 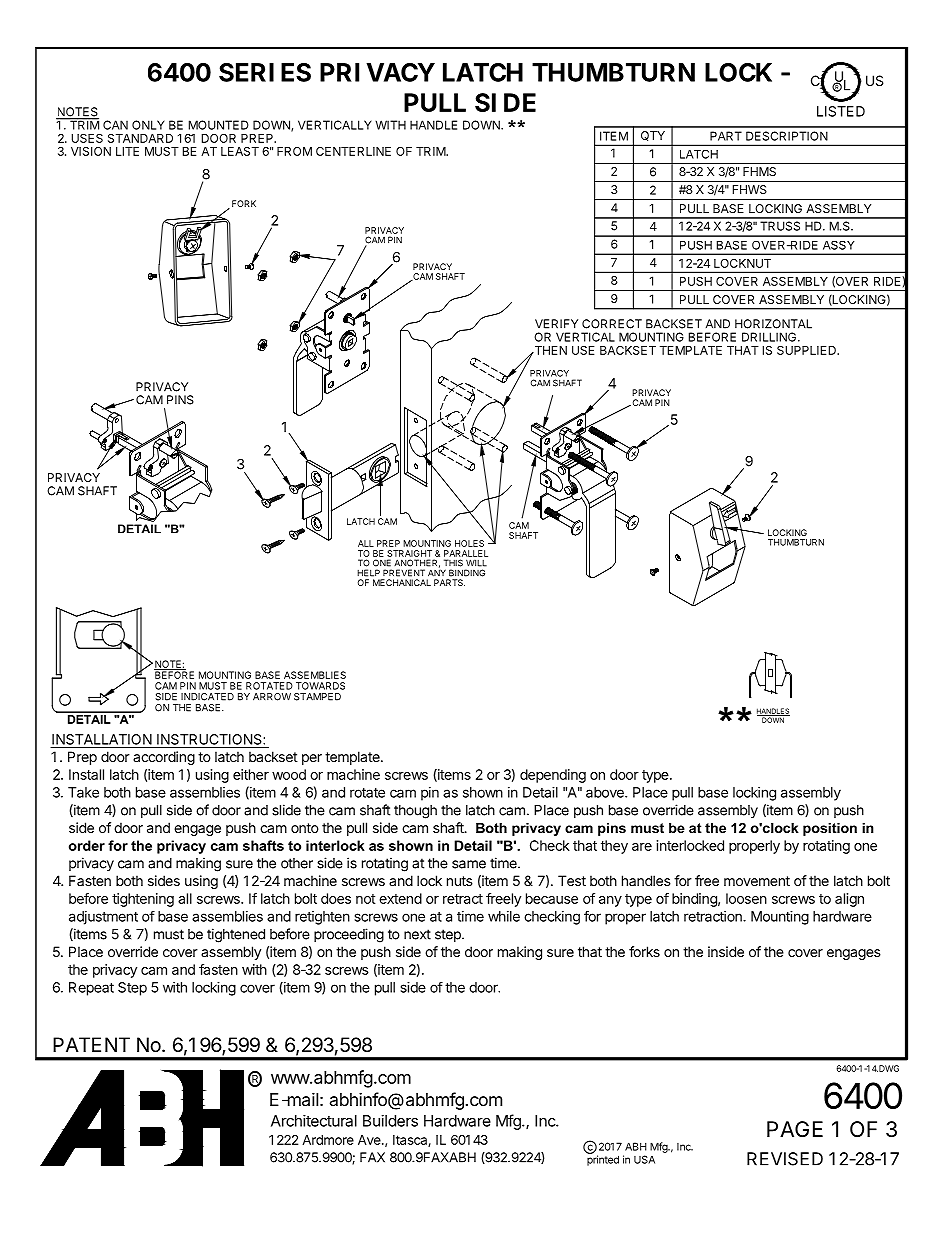 What do you see at coordinates (140, 138) in the image?
I see `STANDARD` at bounding box center [140, 138].
